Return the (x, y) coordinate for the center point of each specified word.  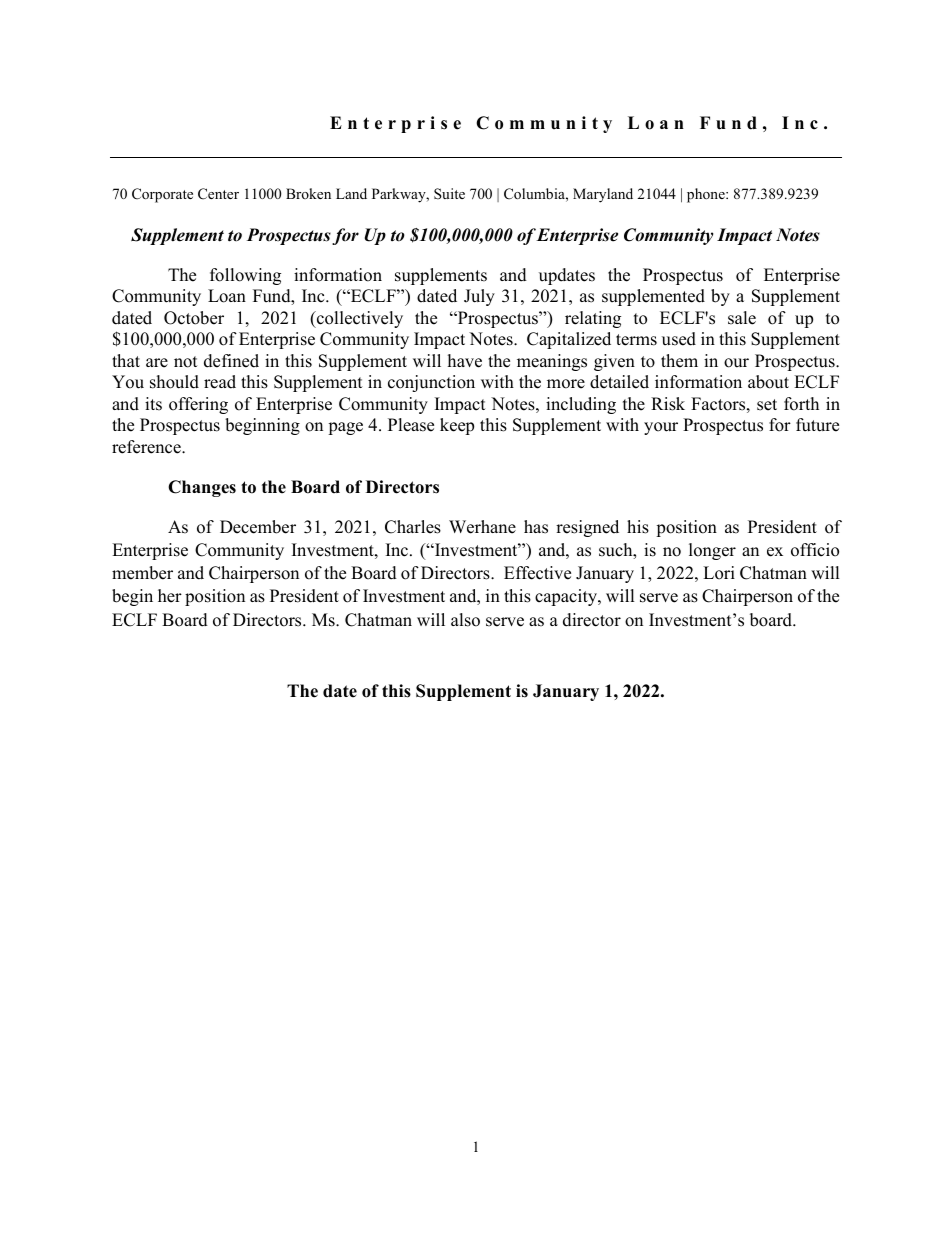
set (767, 405)
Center (218, 194)
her (170, 596)
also (465, 620)
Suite (449, 194)
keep (457, 426)
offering (198, 405)
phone (707, 195)
